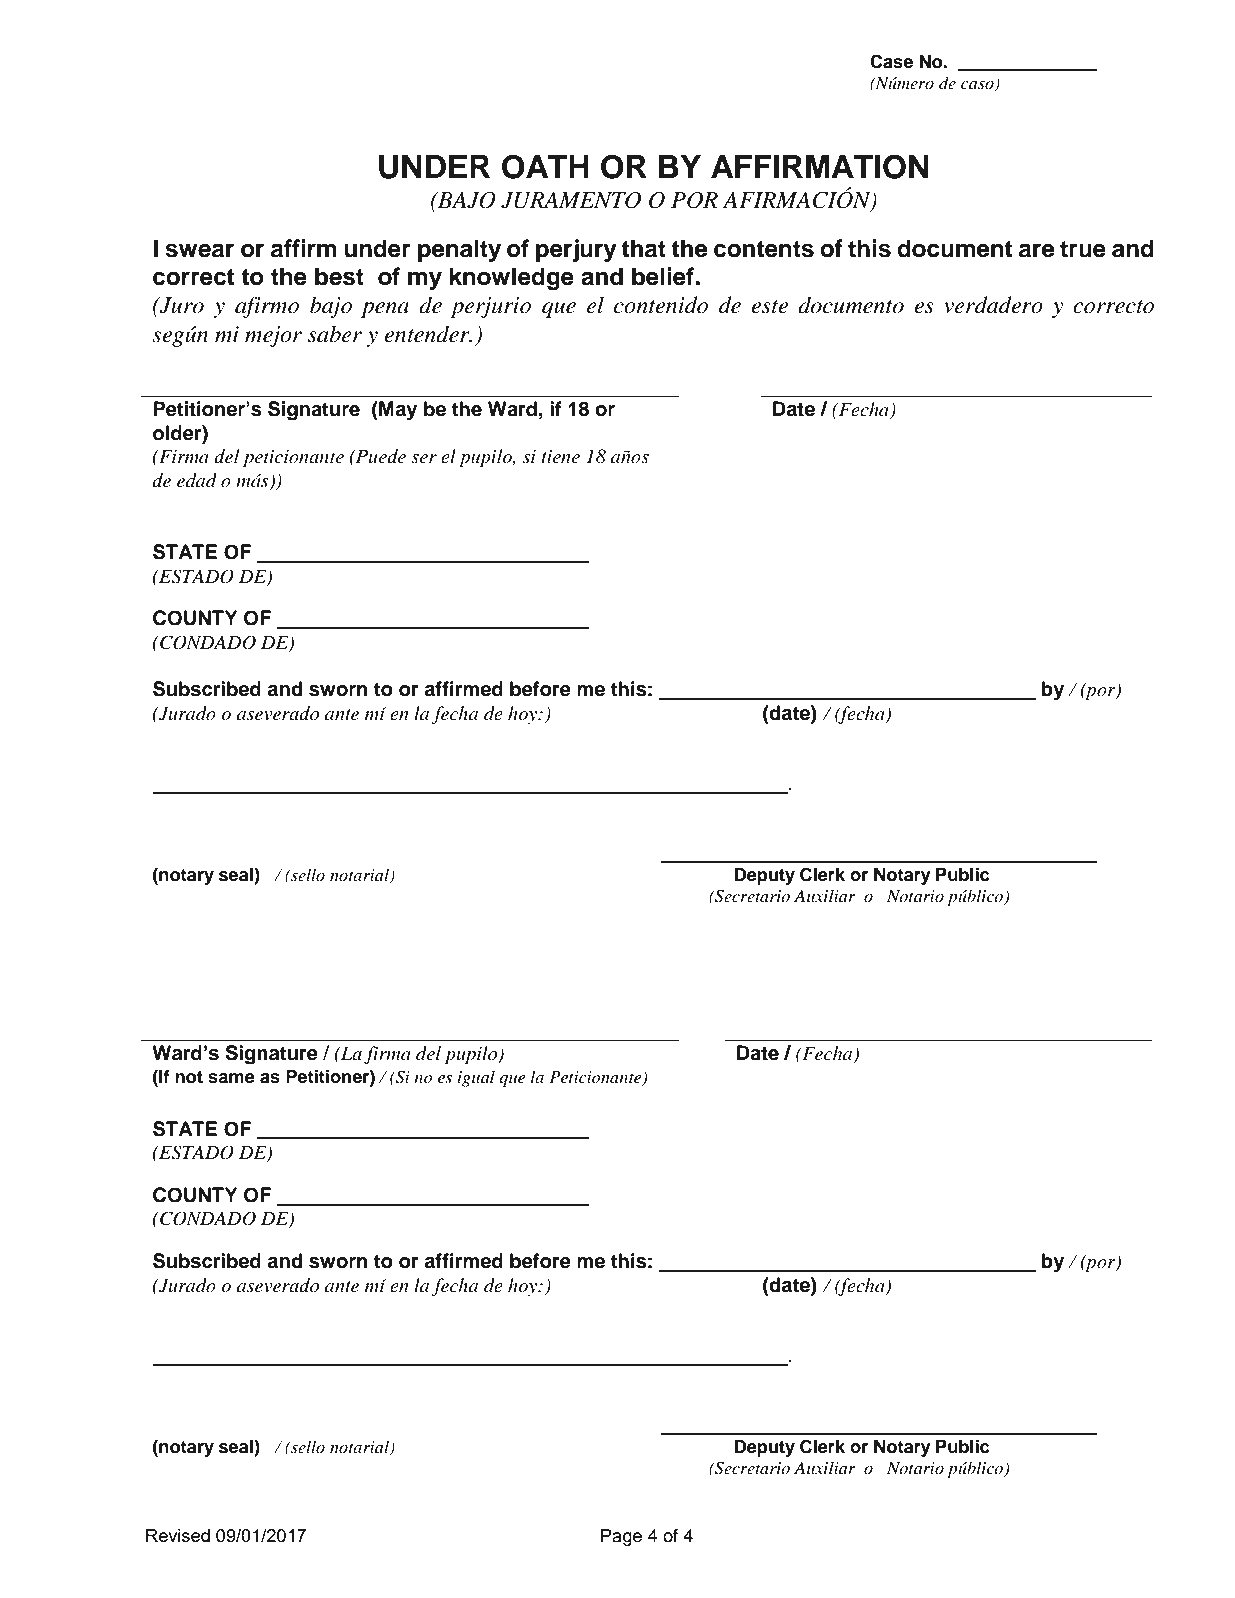 The image size is (1235, 1598). Describe the element at coordinates (560, 457) in the screenshot. I see `tiene` at that location.
